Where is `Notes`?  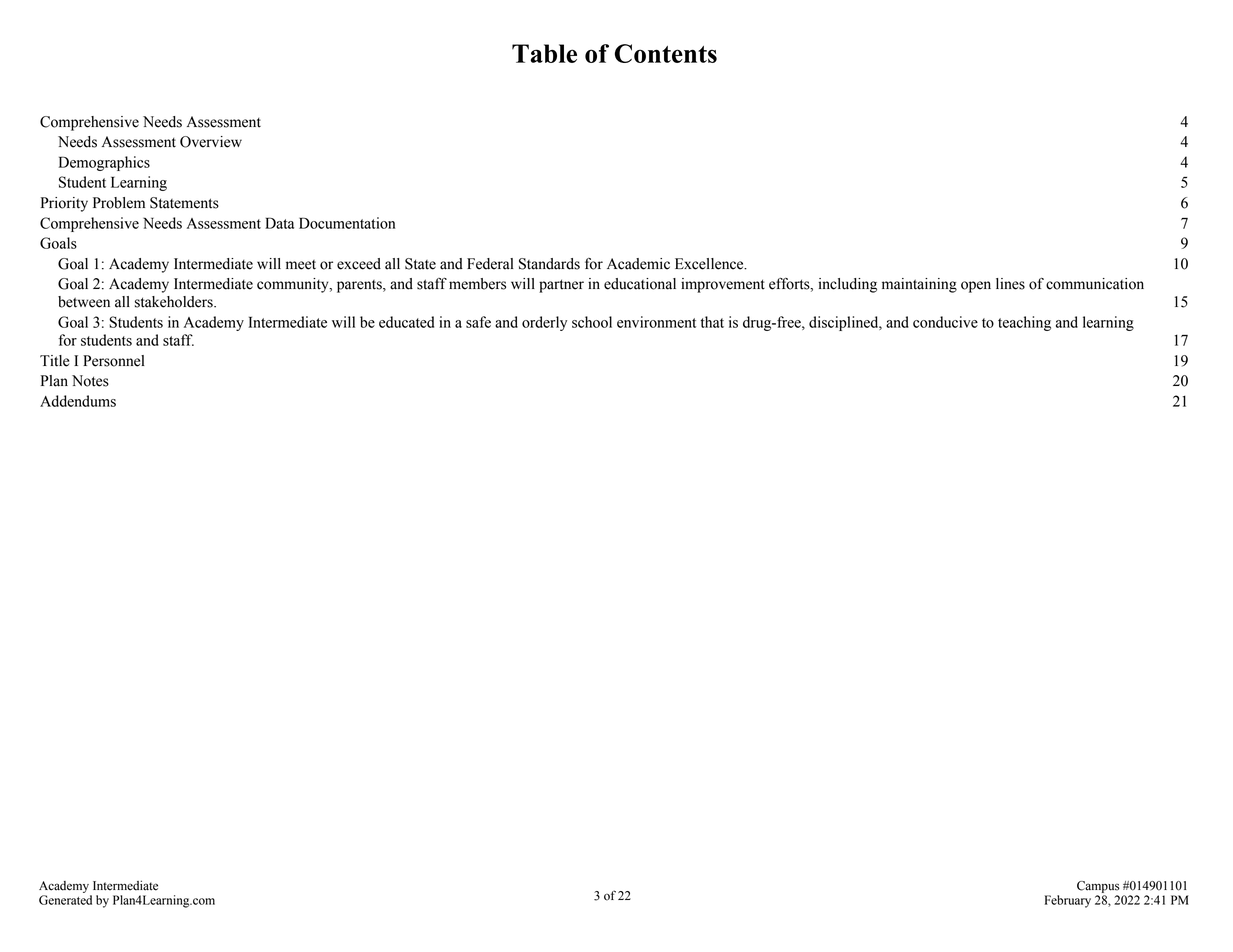 Notes is located at coordinates (90, 381).
